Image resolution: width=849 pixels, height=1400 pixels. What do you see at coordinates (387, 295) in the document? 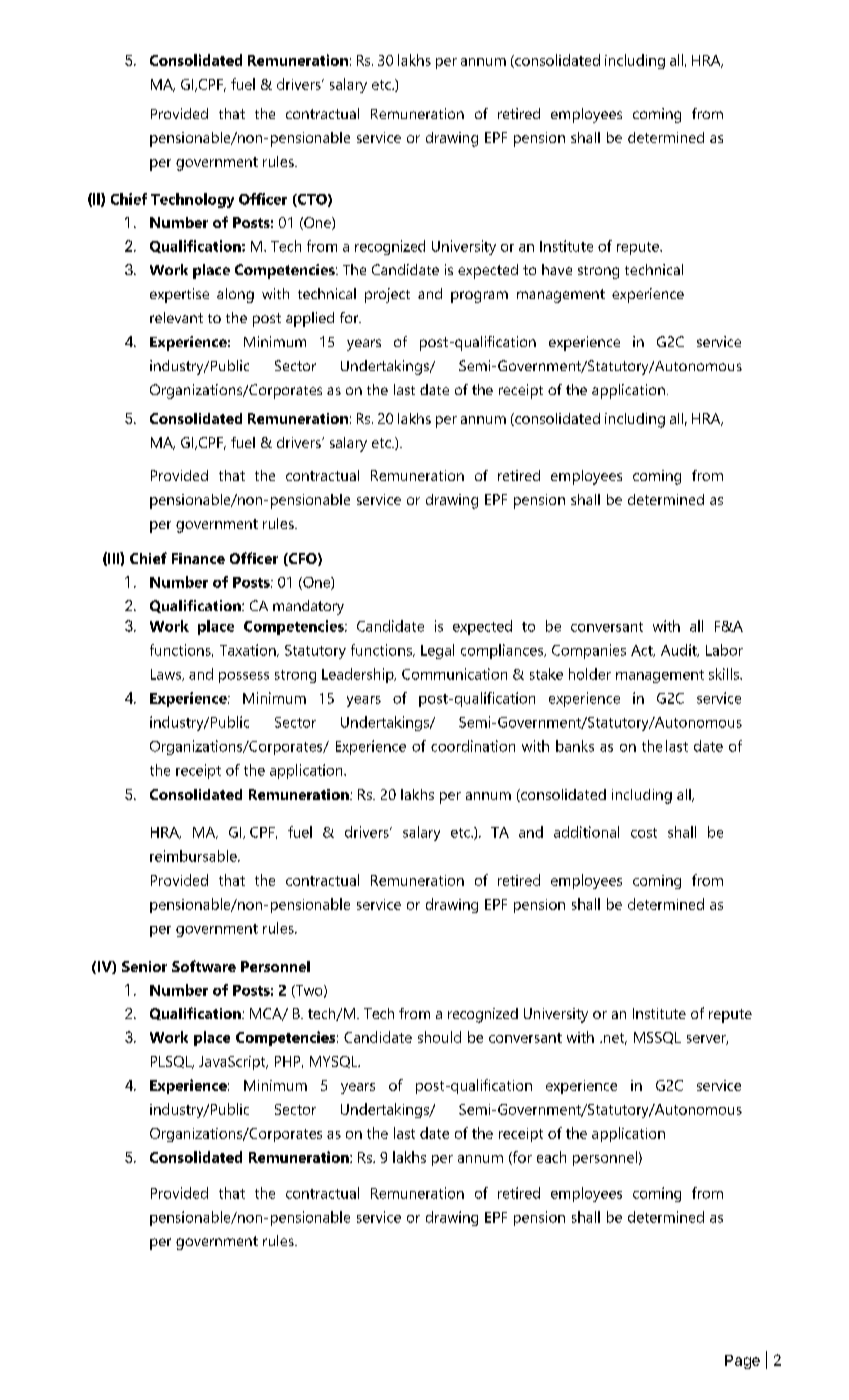
I see `project` at bounding box center [387, 295].
